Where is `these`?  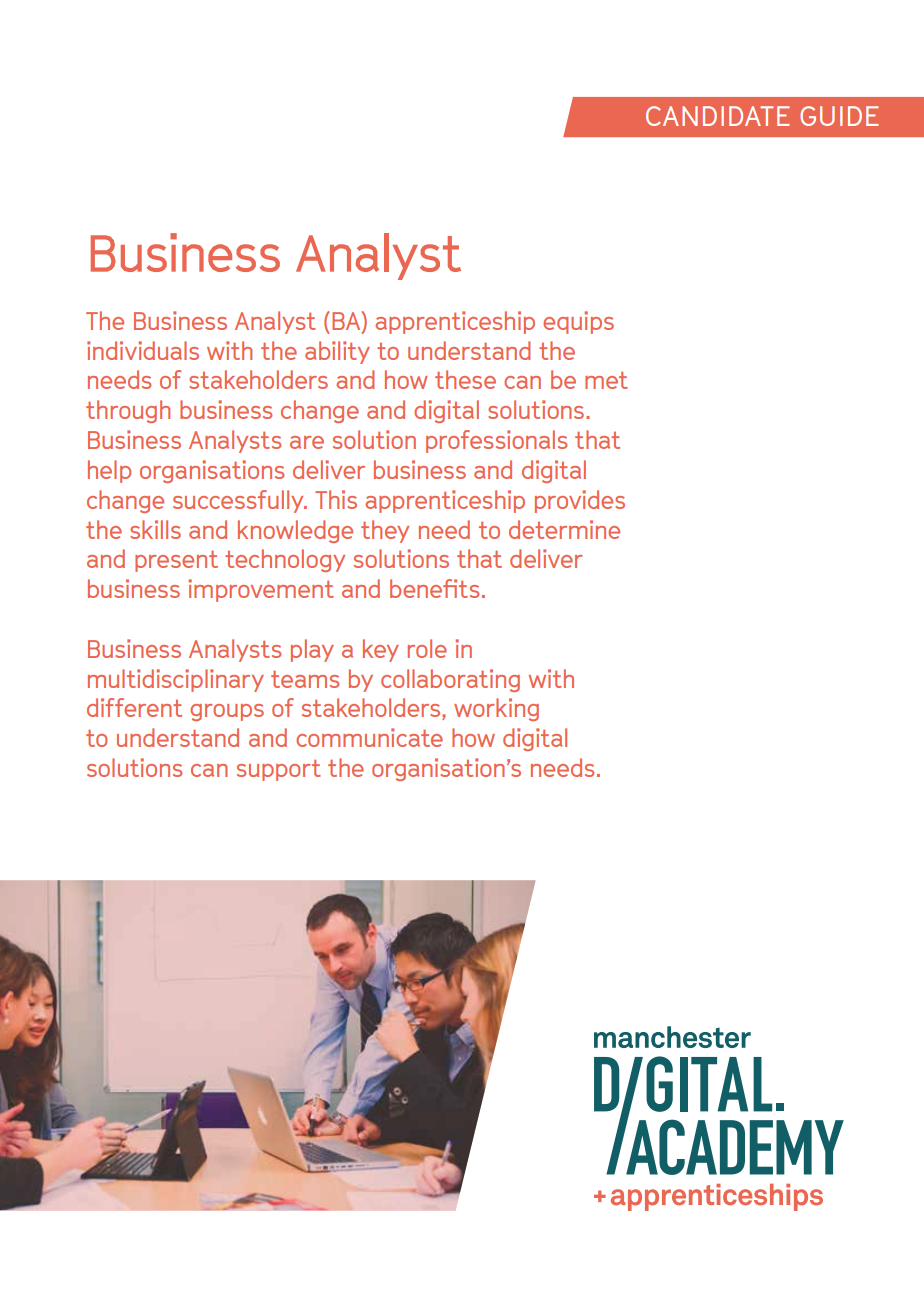
these is located at coordinates (465, 379).
